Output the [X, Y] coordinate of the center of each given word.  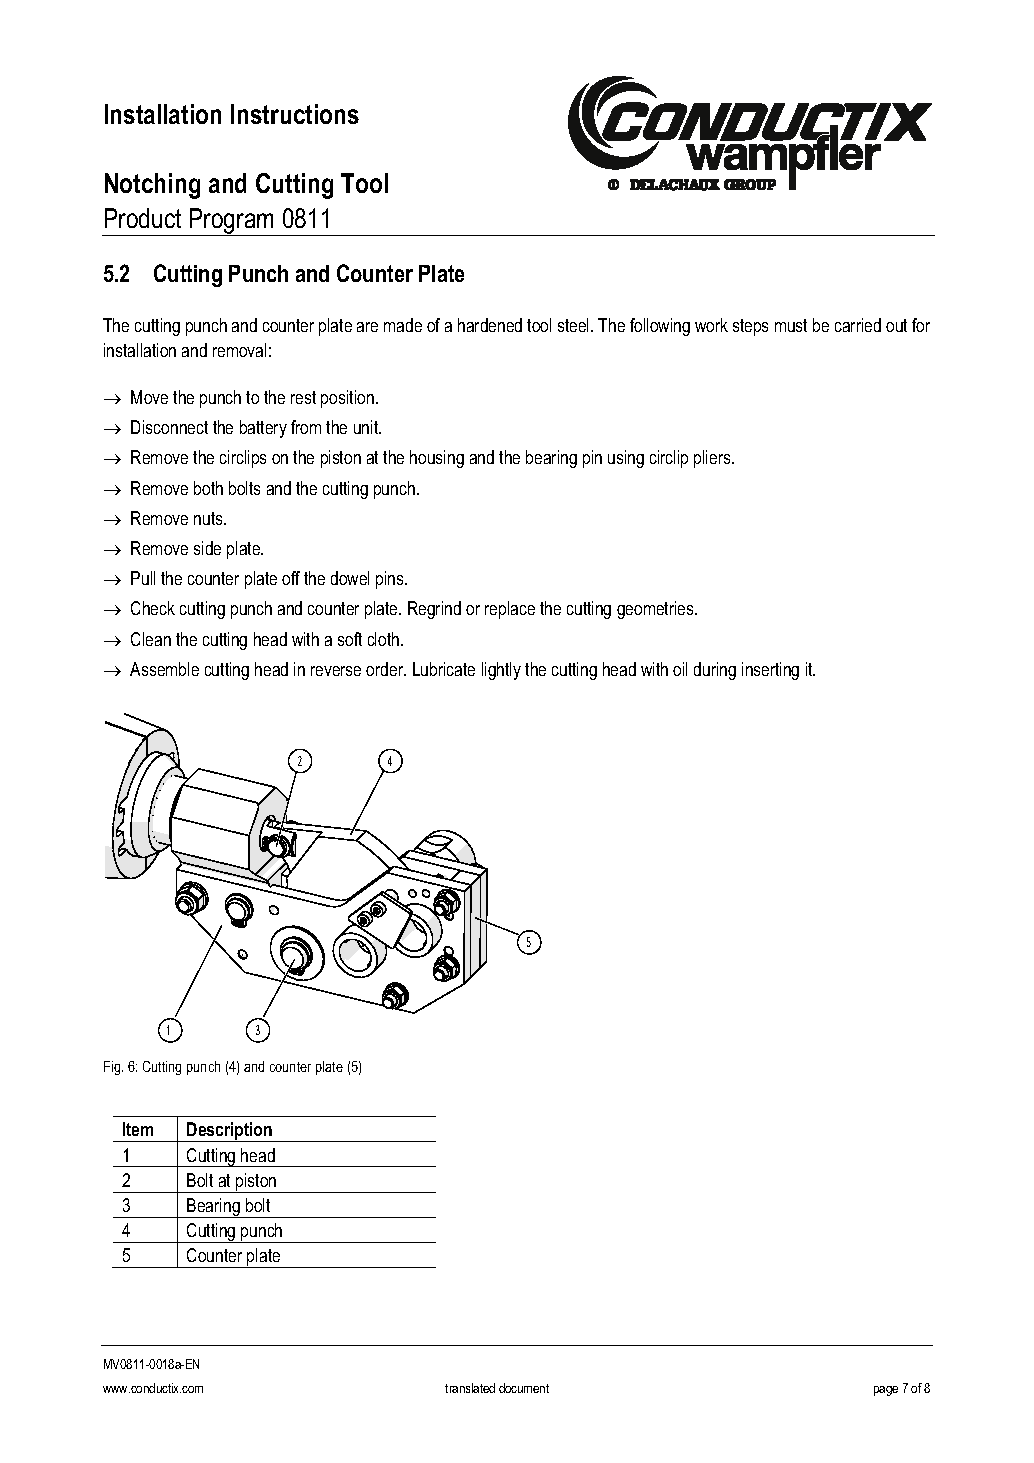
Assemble [164, 669]
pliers [713, 459]
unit [367, 427]
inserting [770, 671]
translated [470, 1388]
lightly [501, 671]
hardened [490, 325]
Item [138, 1129]
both [208, 488]
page [886, 1391]
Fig [113, 1068]
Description [230, 1132]
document [524, 1388]
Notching [152, 186]
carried [858, 325]
